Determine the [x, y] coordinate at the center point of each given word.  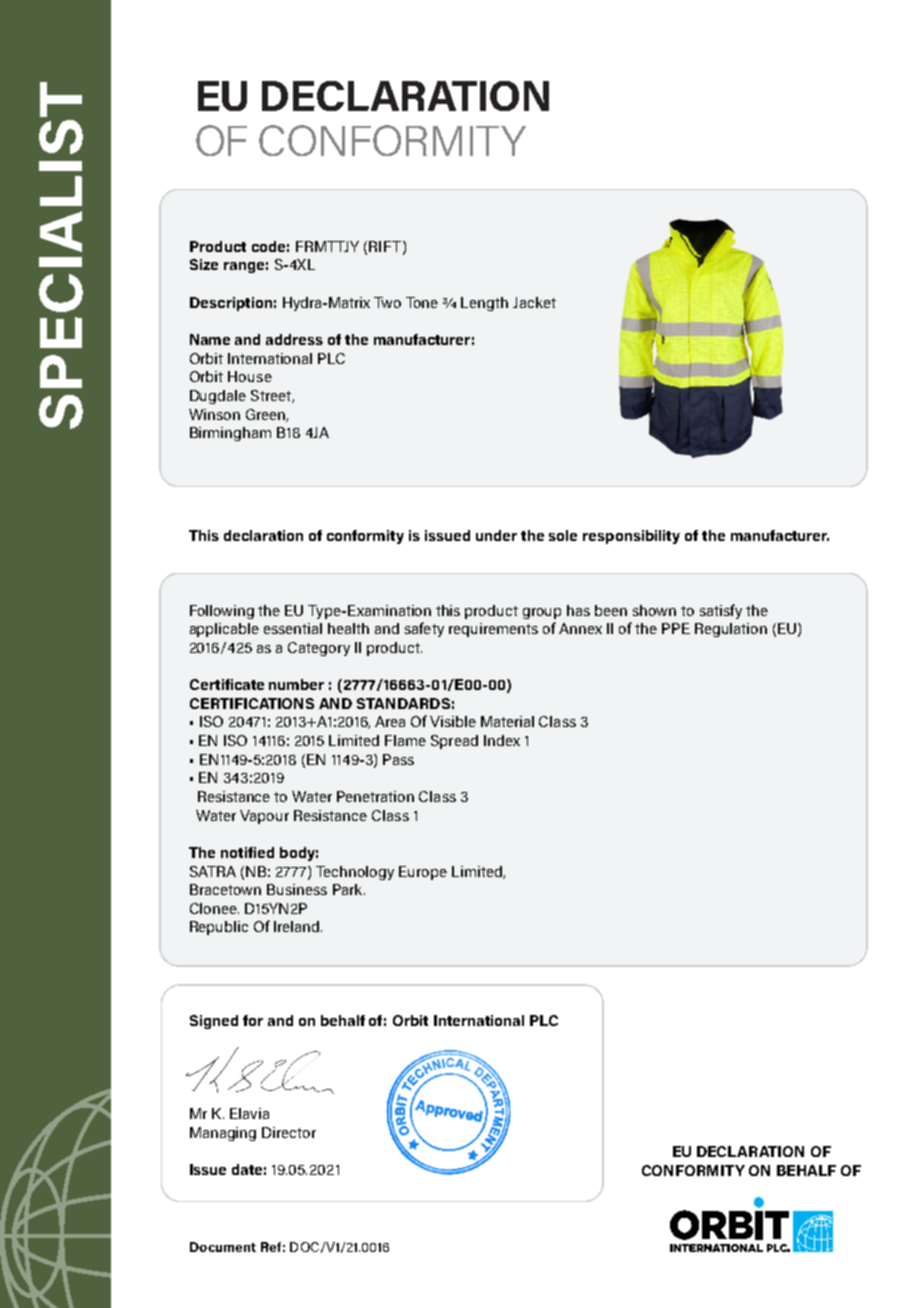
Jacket [534, 302]
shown [654, 610]
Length [484, 304]
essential [293, 628]
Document [223, 1247]
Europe [423, 873]
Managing [223, 1134]
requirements [493, 630]
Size [204, 264]
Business [297, 889]
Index [502, 740]
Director [289, 1132]
